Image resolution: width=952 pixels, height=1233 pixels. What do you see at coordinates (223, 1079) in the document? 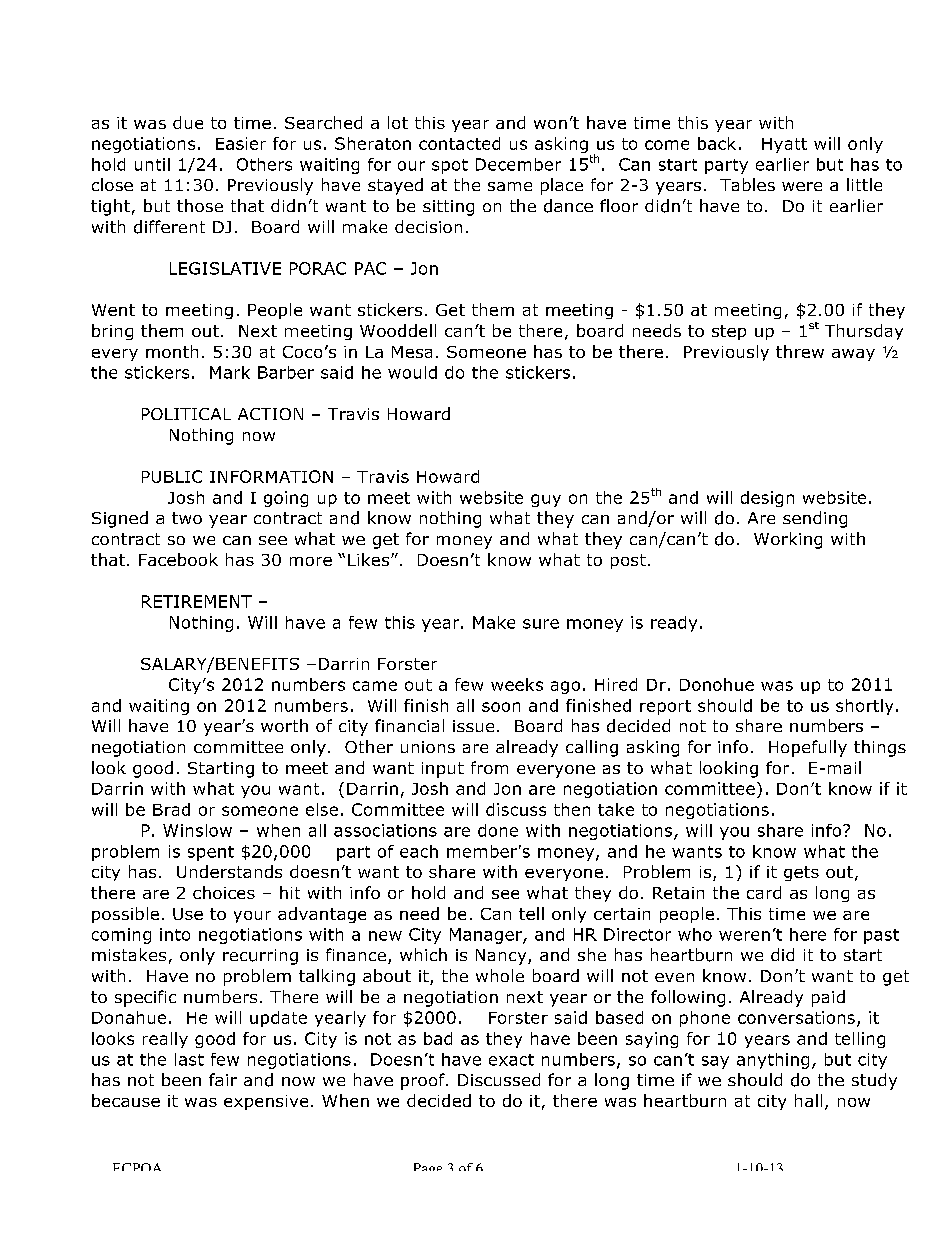
I see `fair` at bounding box center [223, 1079].
